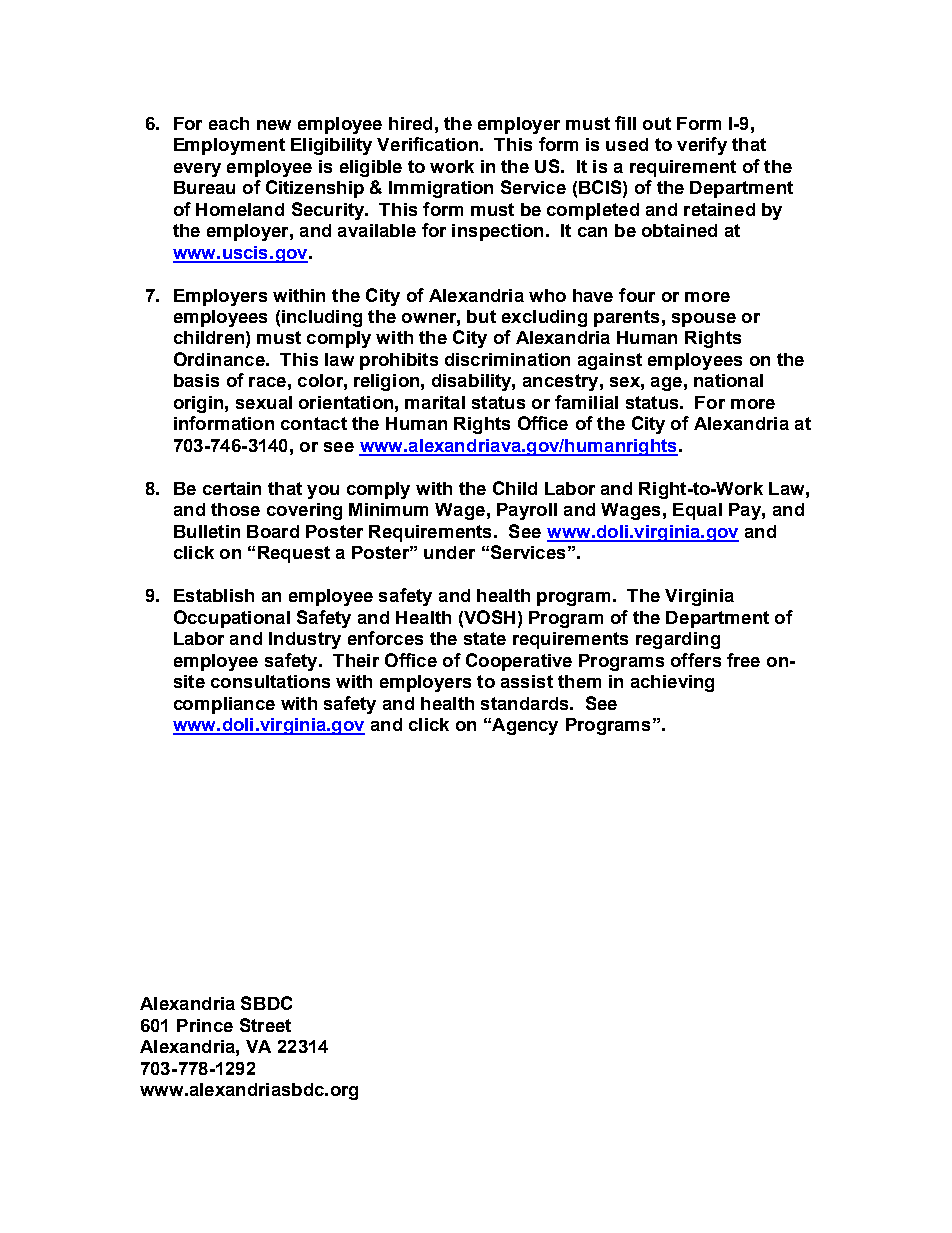 The image size is (952, 1233). What do you see at coordinates (441, 189) in the document?
I see `Immigration` at bounding box center [441, 189].
